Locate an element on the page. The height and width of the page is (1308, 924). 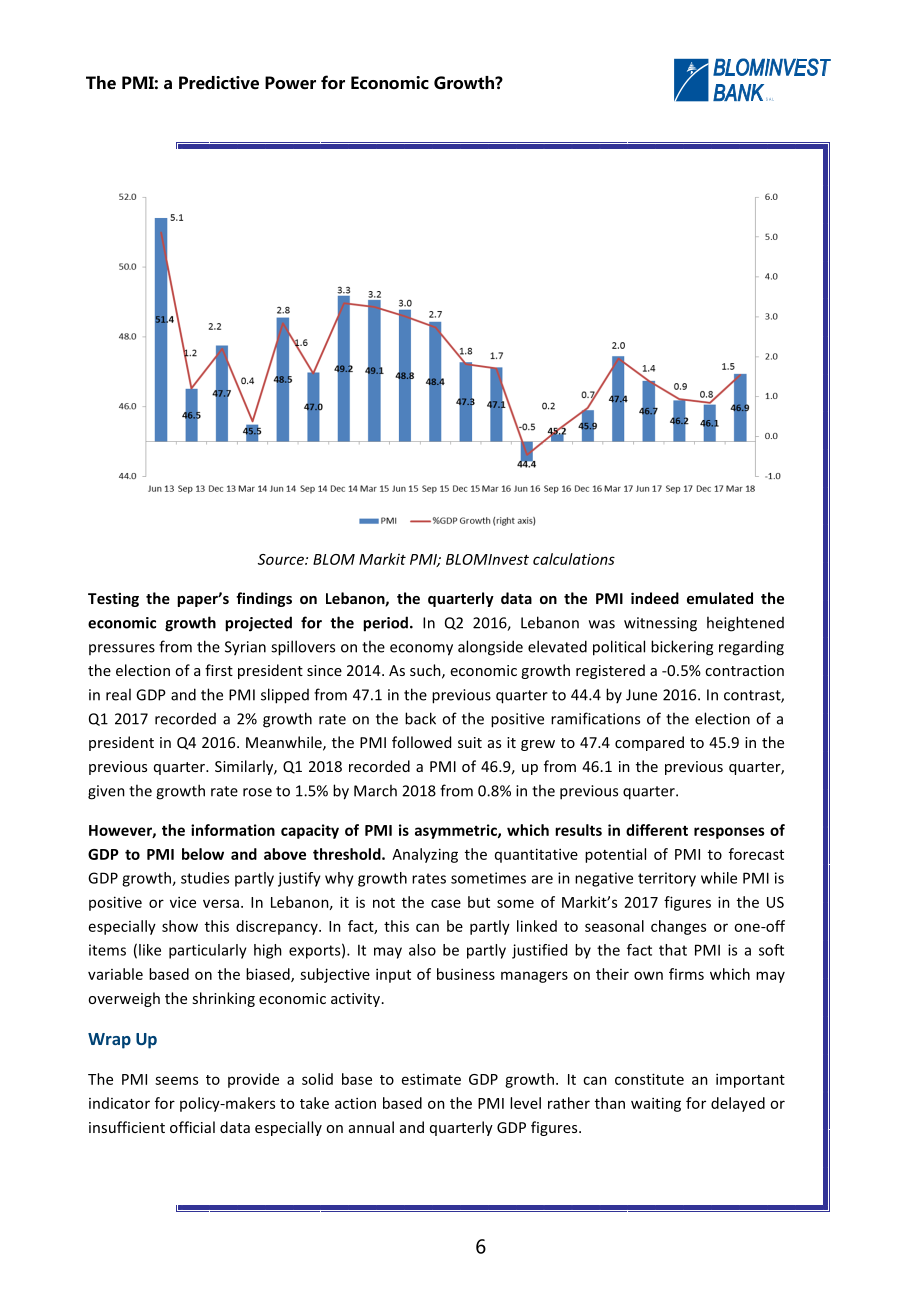
seems is located at coordinates (176, 1080).
